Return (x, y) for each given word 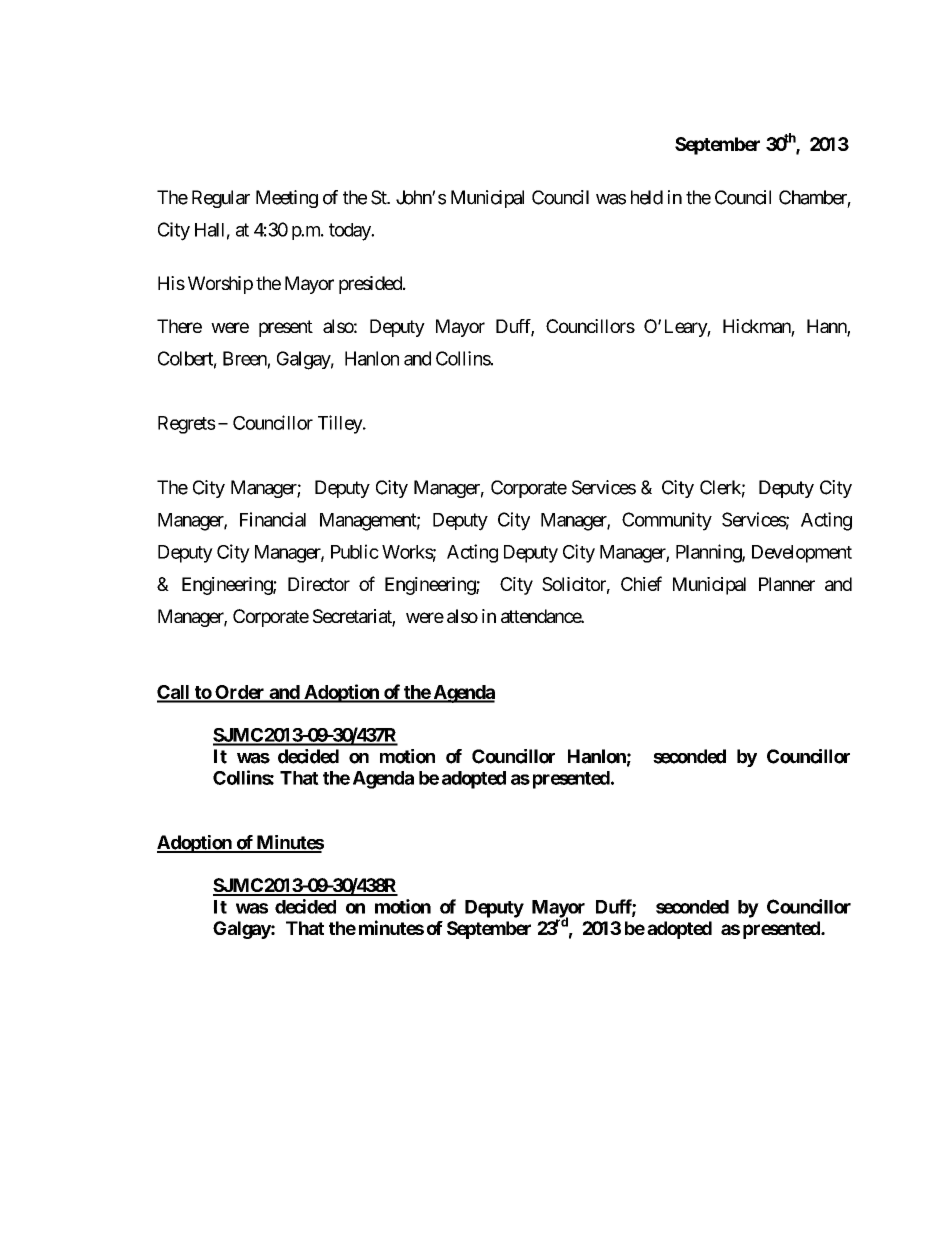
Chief (641, 583)
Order (240, 693)
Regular (221, 199)
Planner (787, 584)
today (351, 232)
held (647, 197)
